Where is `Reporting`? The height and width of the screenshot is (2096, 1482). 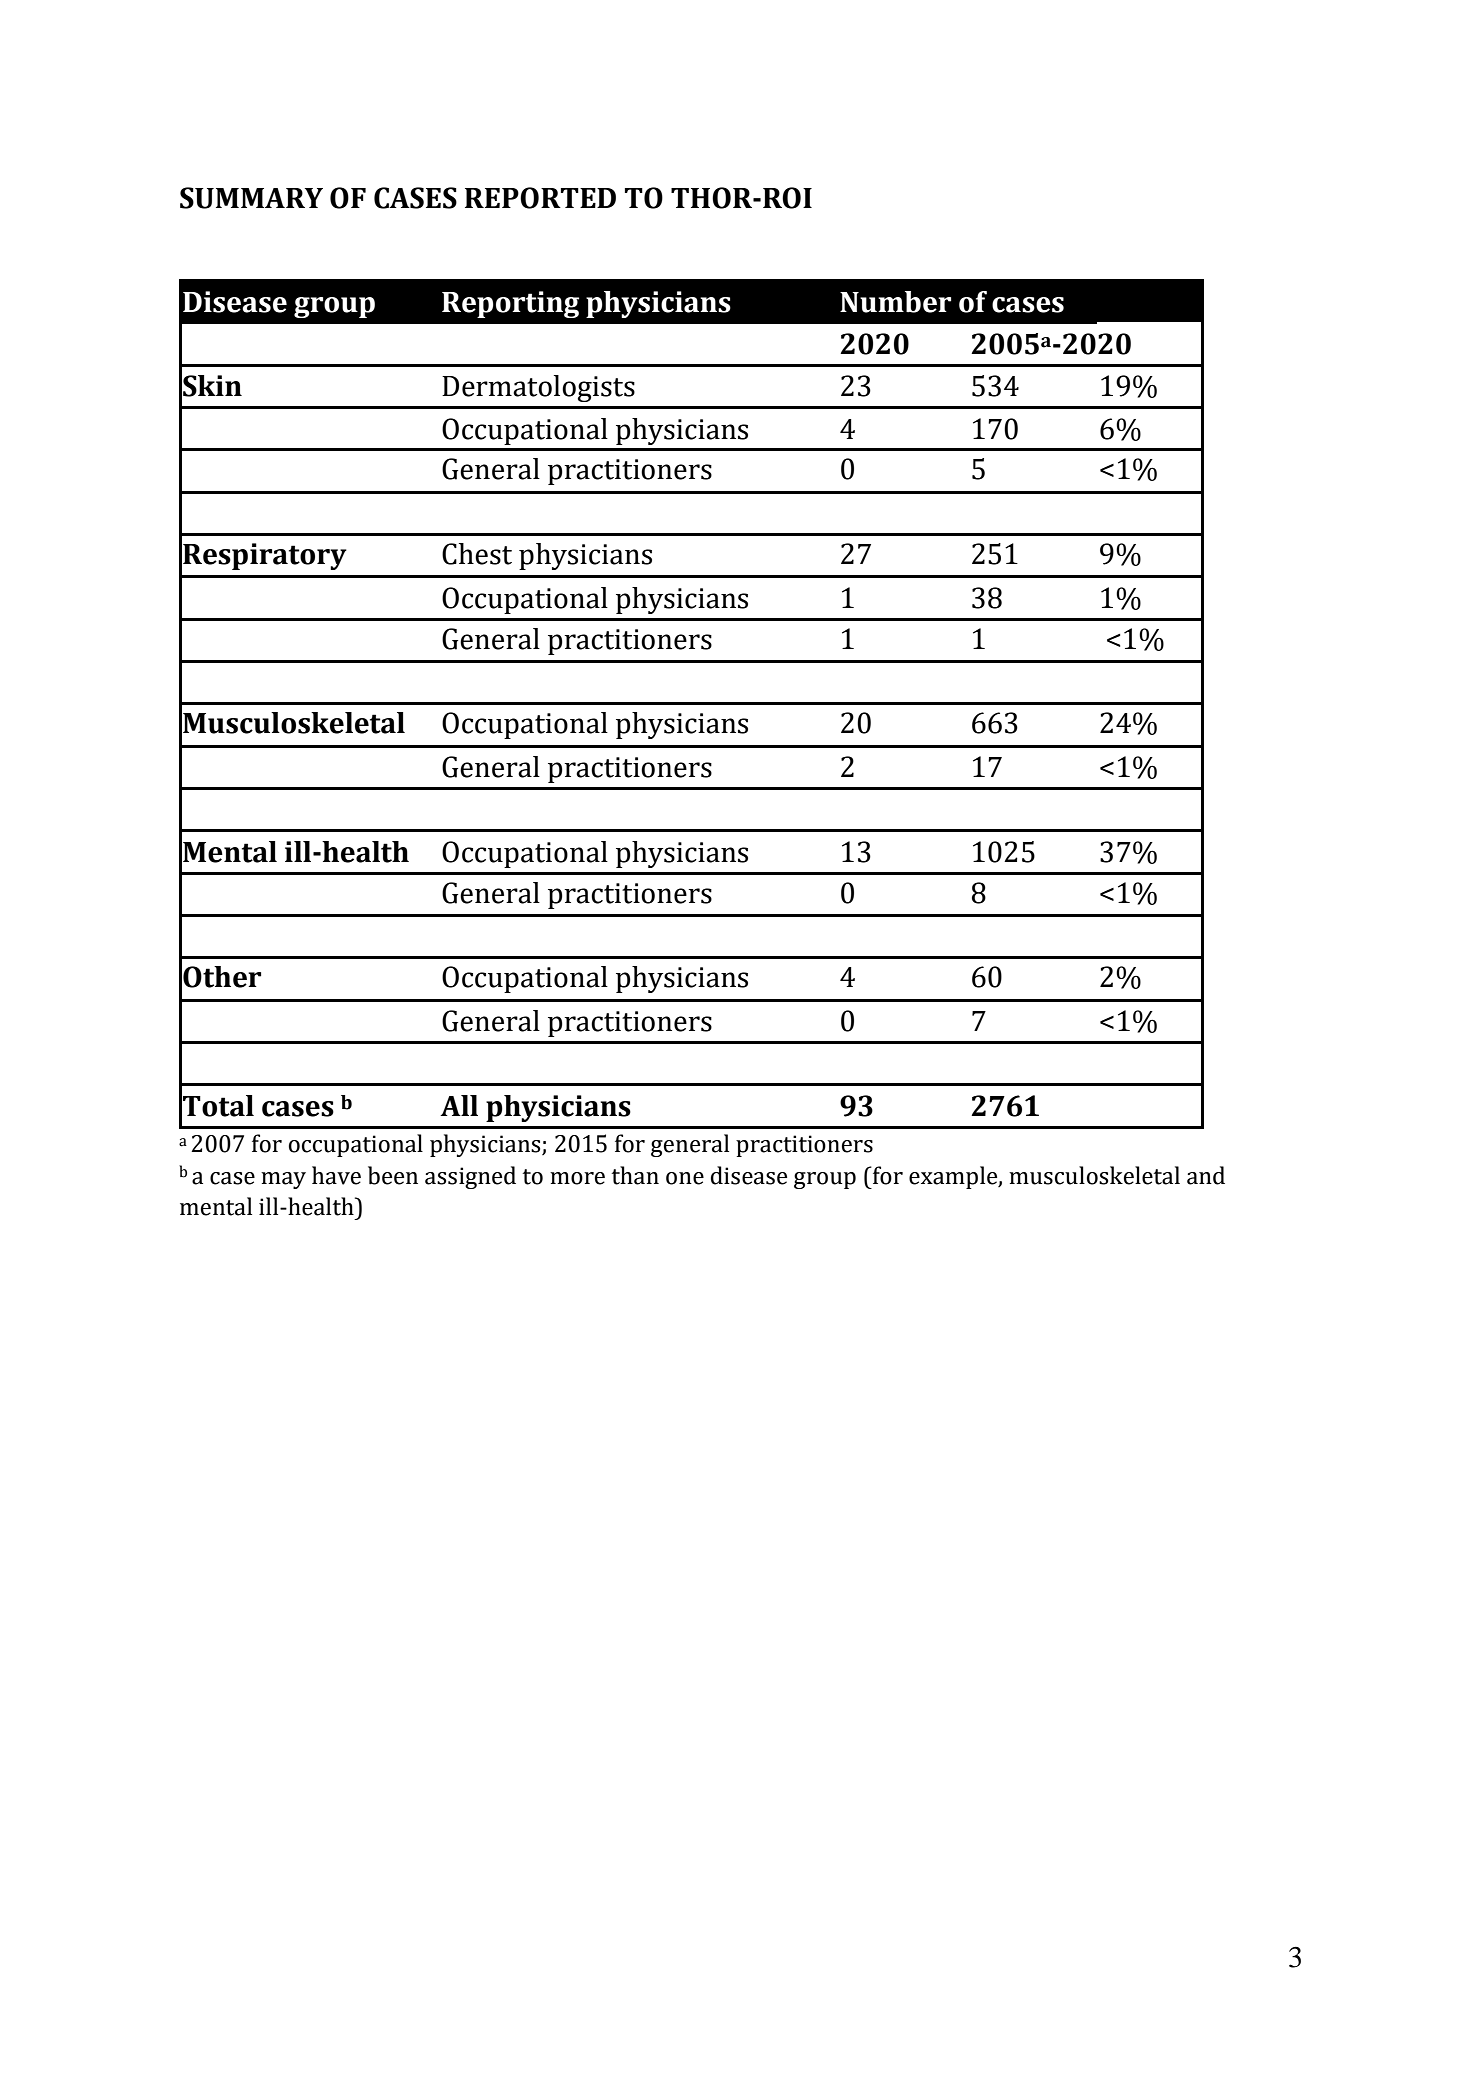 Reporting is located at coordinates (510, 304).
